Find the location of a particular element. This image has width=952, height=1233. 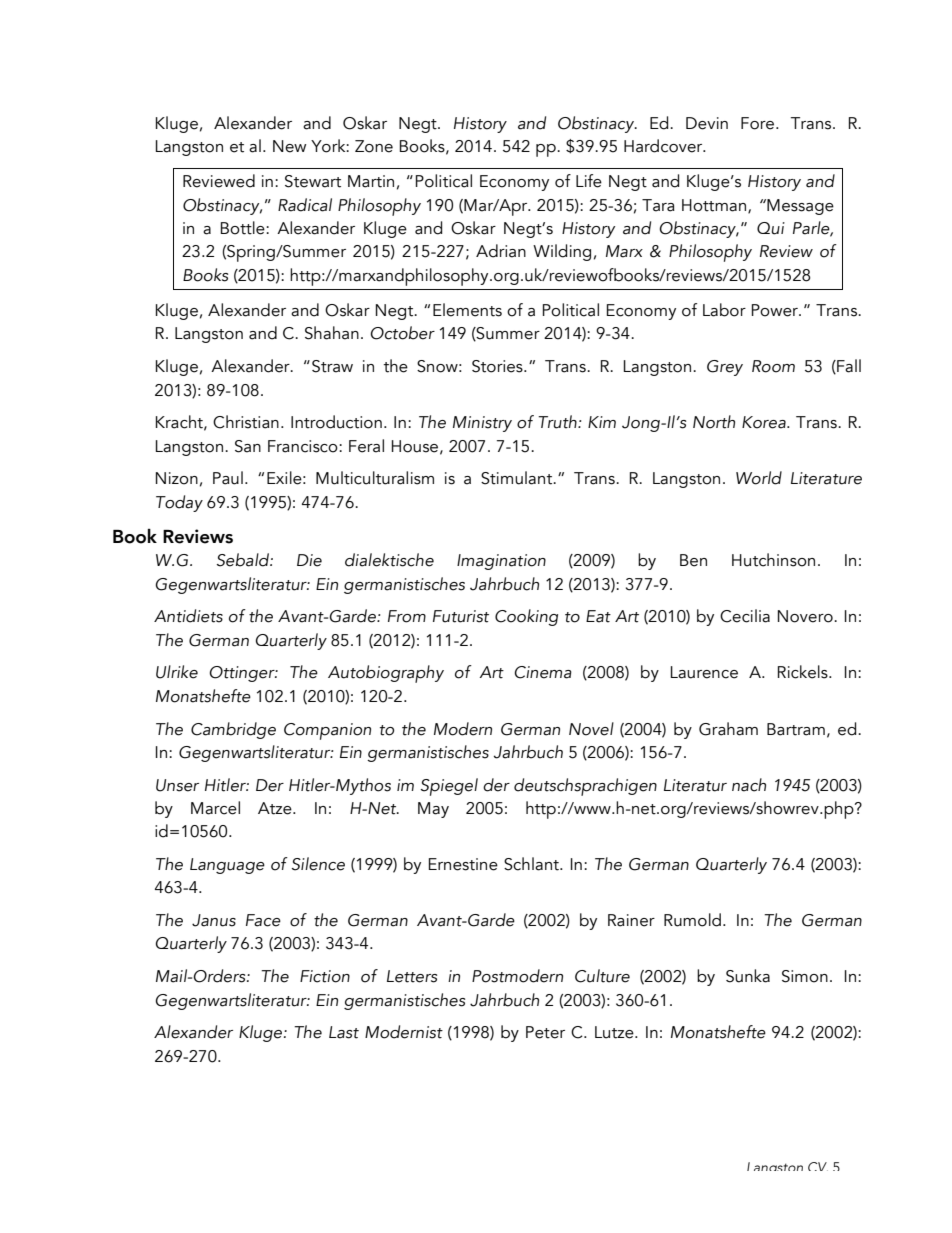

Today is located at coordinates (179, 503).
